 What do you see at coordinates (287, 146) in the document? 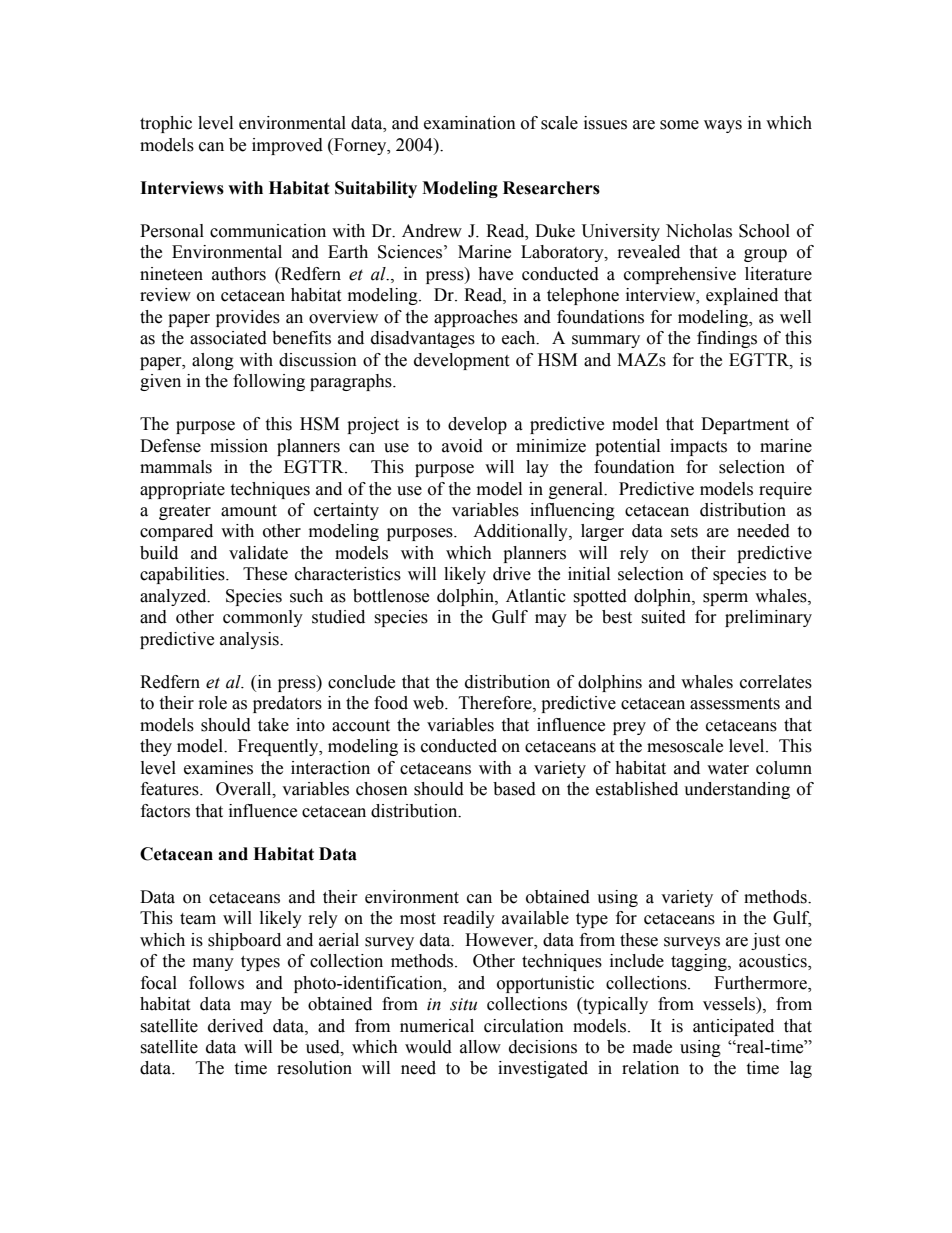
I see `improved` at bounding box center [287, 146].
